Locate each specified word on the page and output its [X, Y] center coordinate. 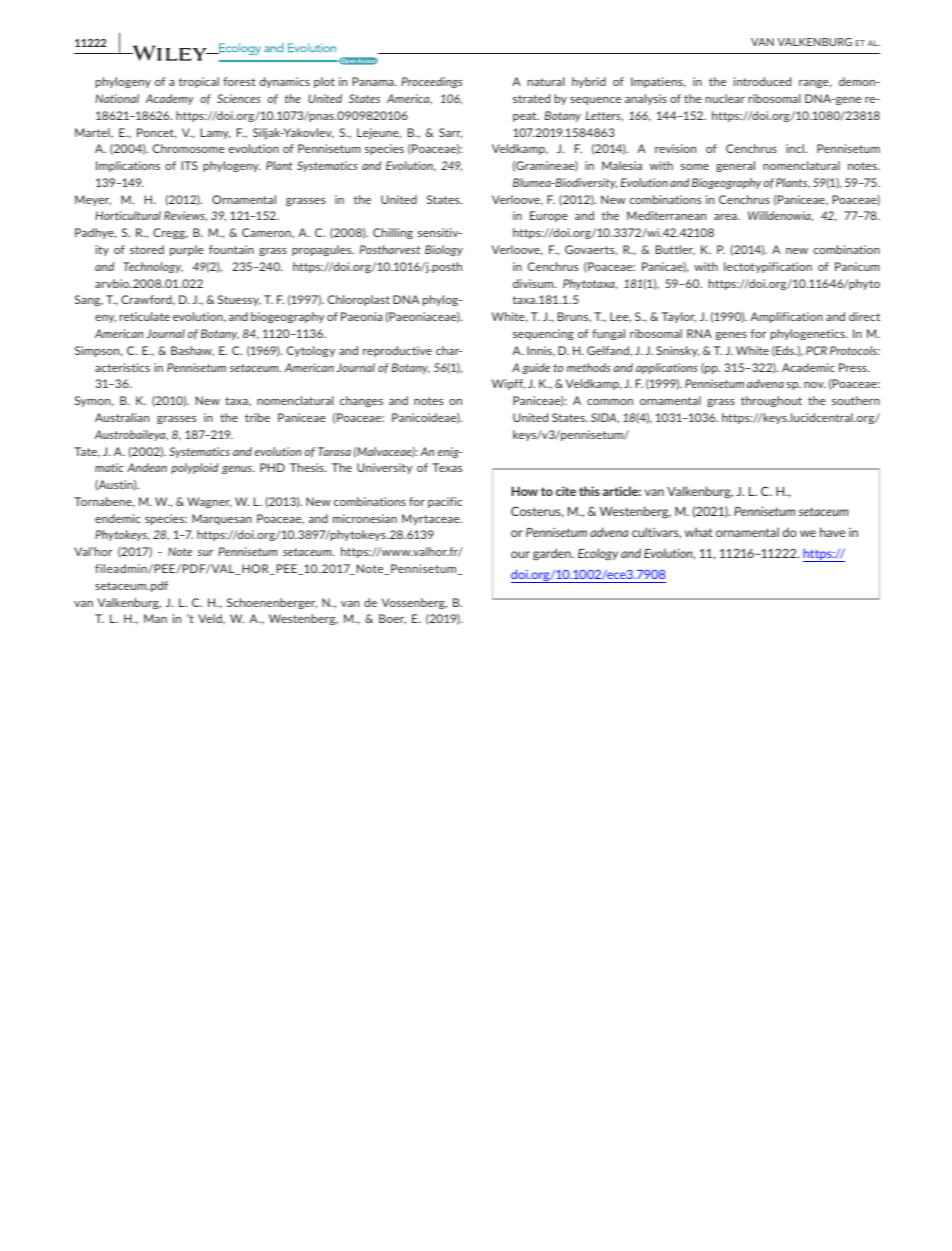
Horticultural [128, 215]
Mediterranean [666, 215]
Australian [122, 417]
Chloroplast [359, 300]
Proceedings [432, 82]
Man [155, 618]
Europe [549, 216]
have [832, 532]
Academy [170, 99]
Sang [89, 300]
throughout [771, 401]
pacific [445, 502]
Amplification [786, 317]
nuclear [725, 98]
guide [536, 368]
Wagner [209, 502]
